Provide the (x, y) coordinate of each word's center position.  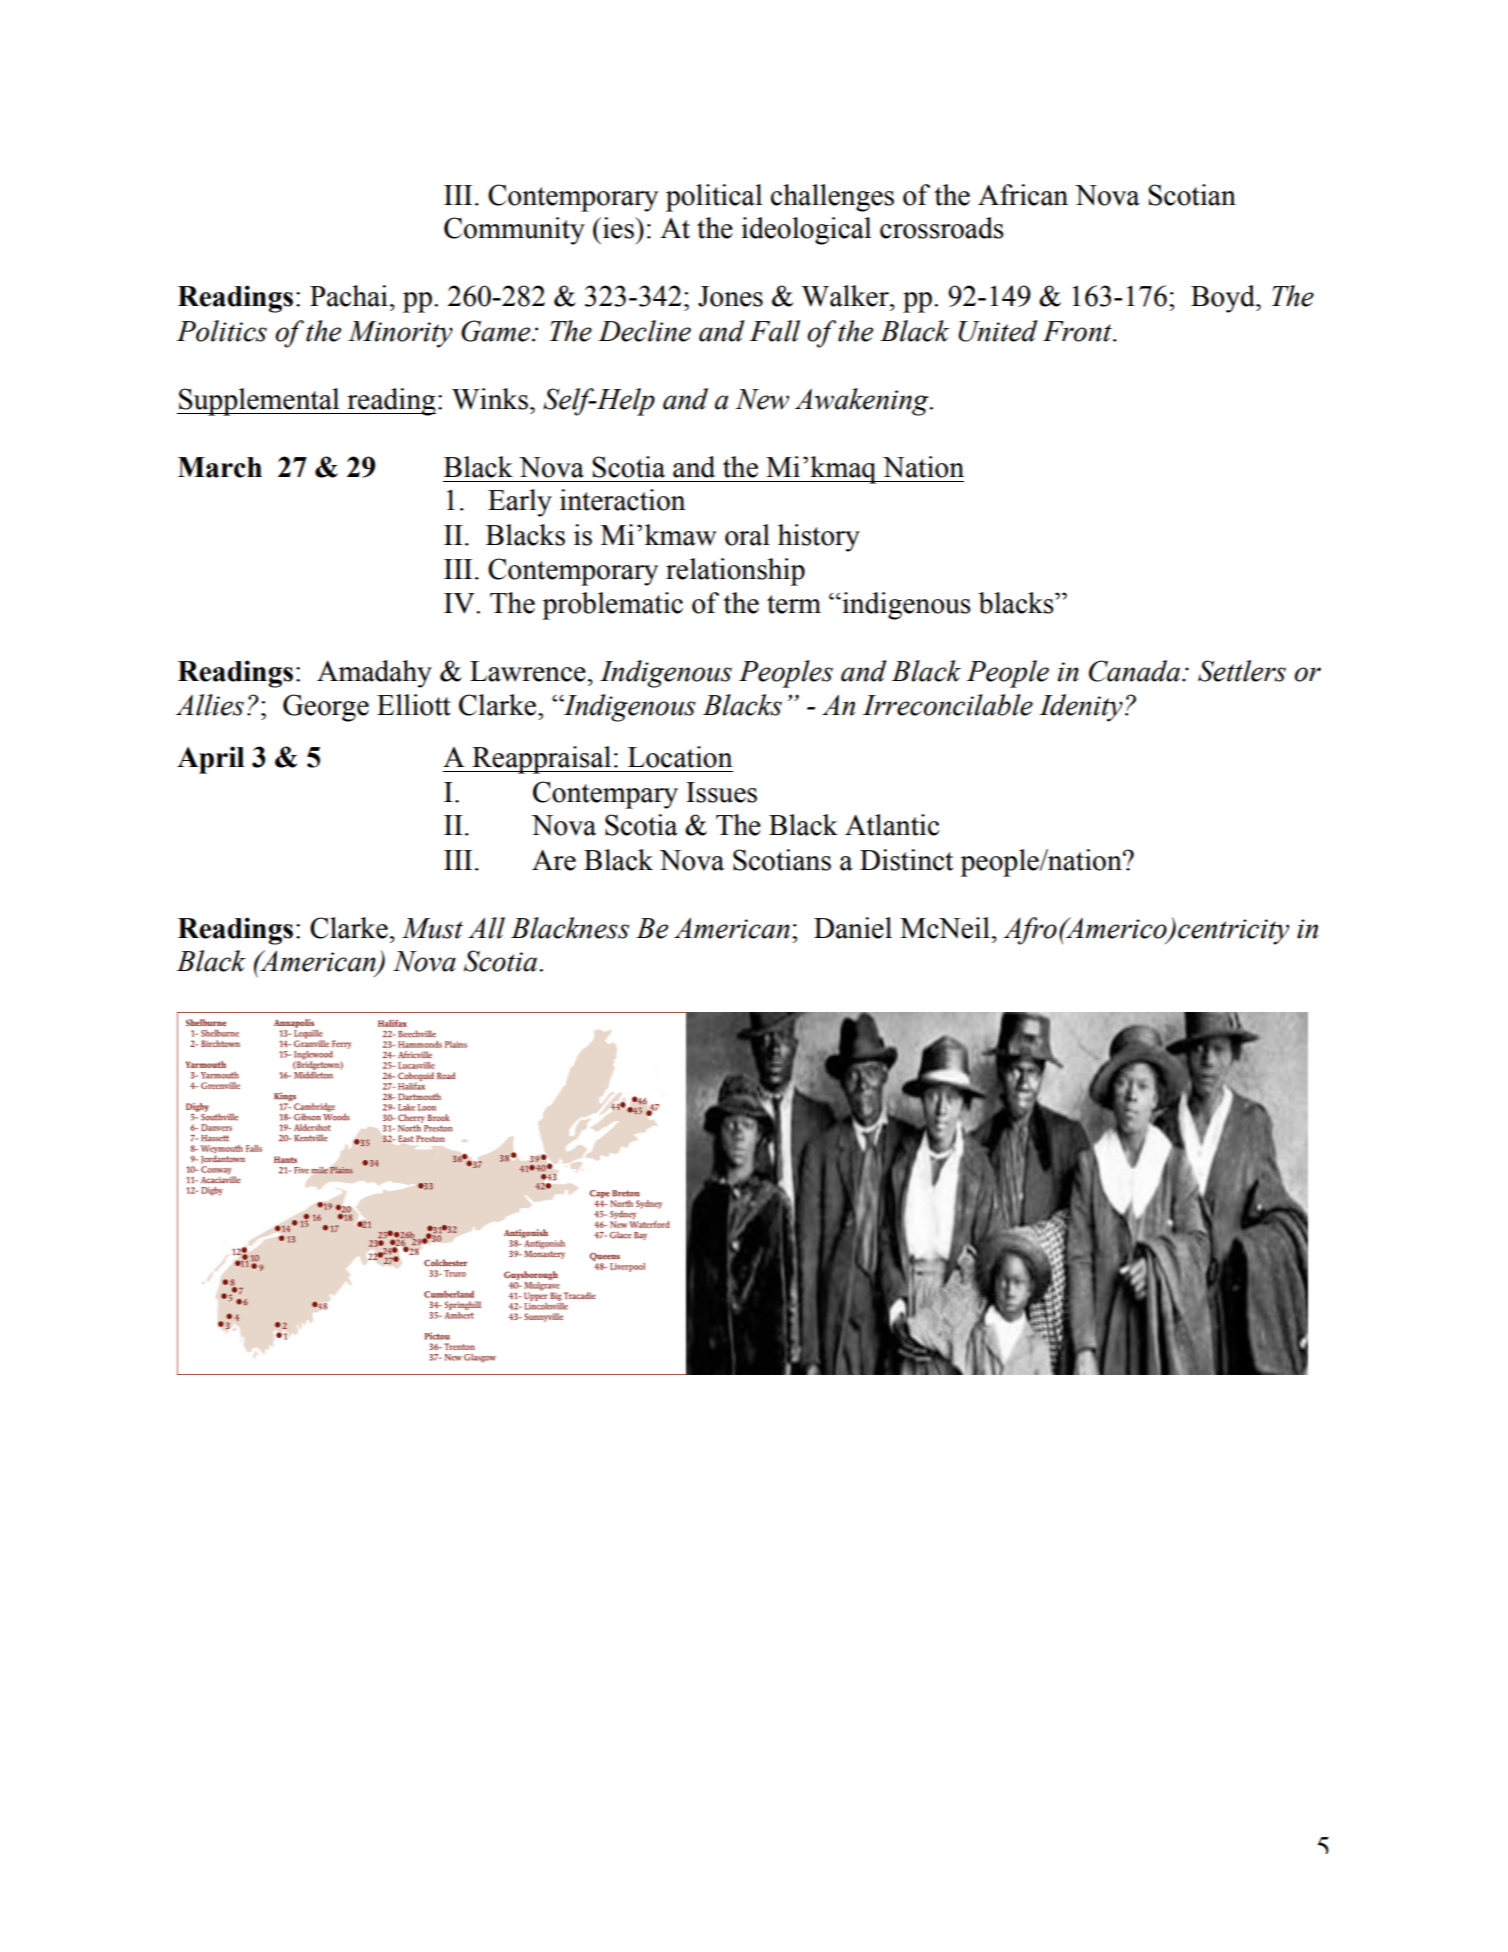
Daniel (853, 928)
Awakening (863, 402)
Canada (1134, 671)
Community (514, 231)
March (220, 467)
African (1023, 195)
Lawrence (528, 671)
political (714, 198)
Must (432, 928)
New (762, 399)
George (326, 708)
